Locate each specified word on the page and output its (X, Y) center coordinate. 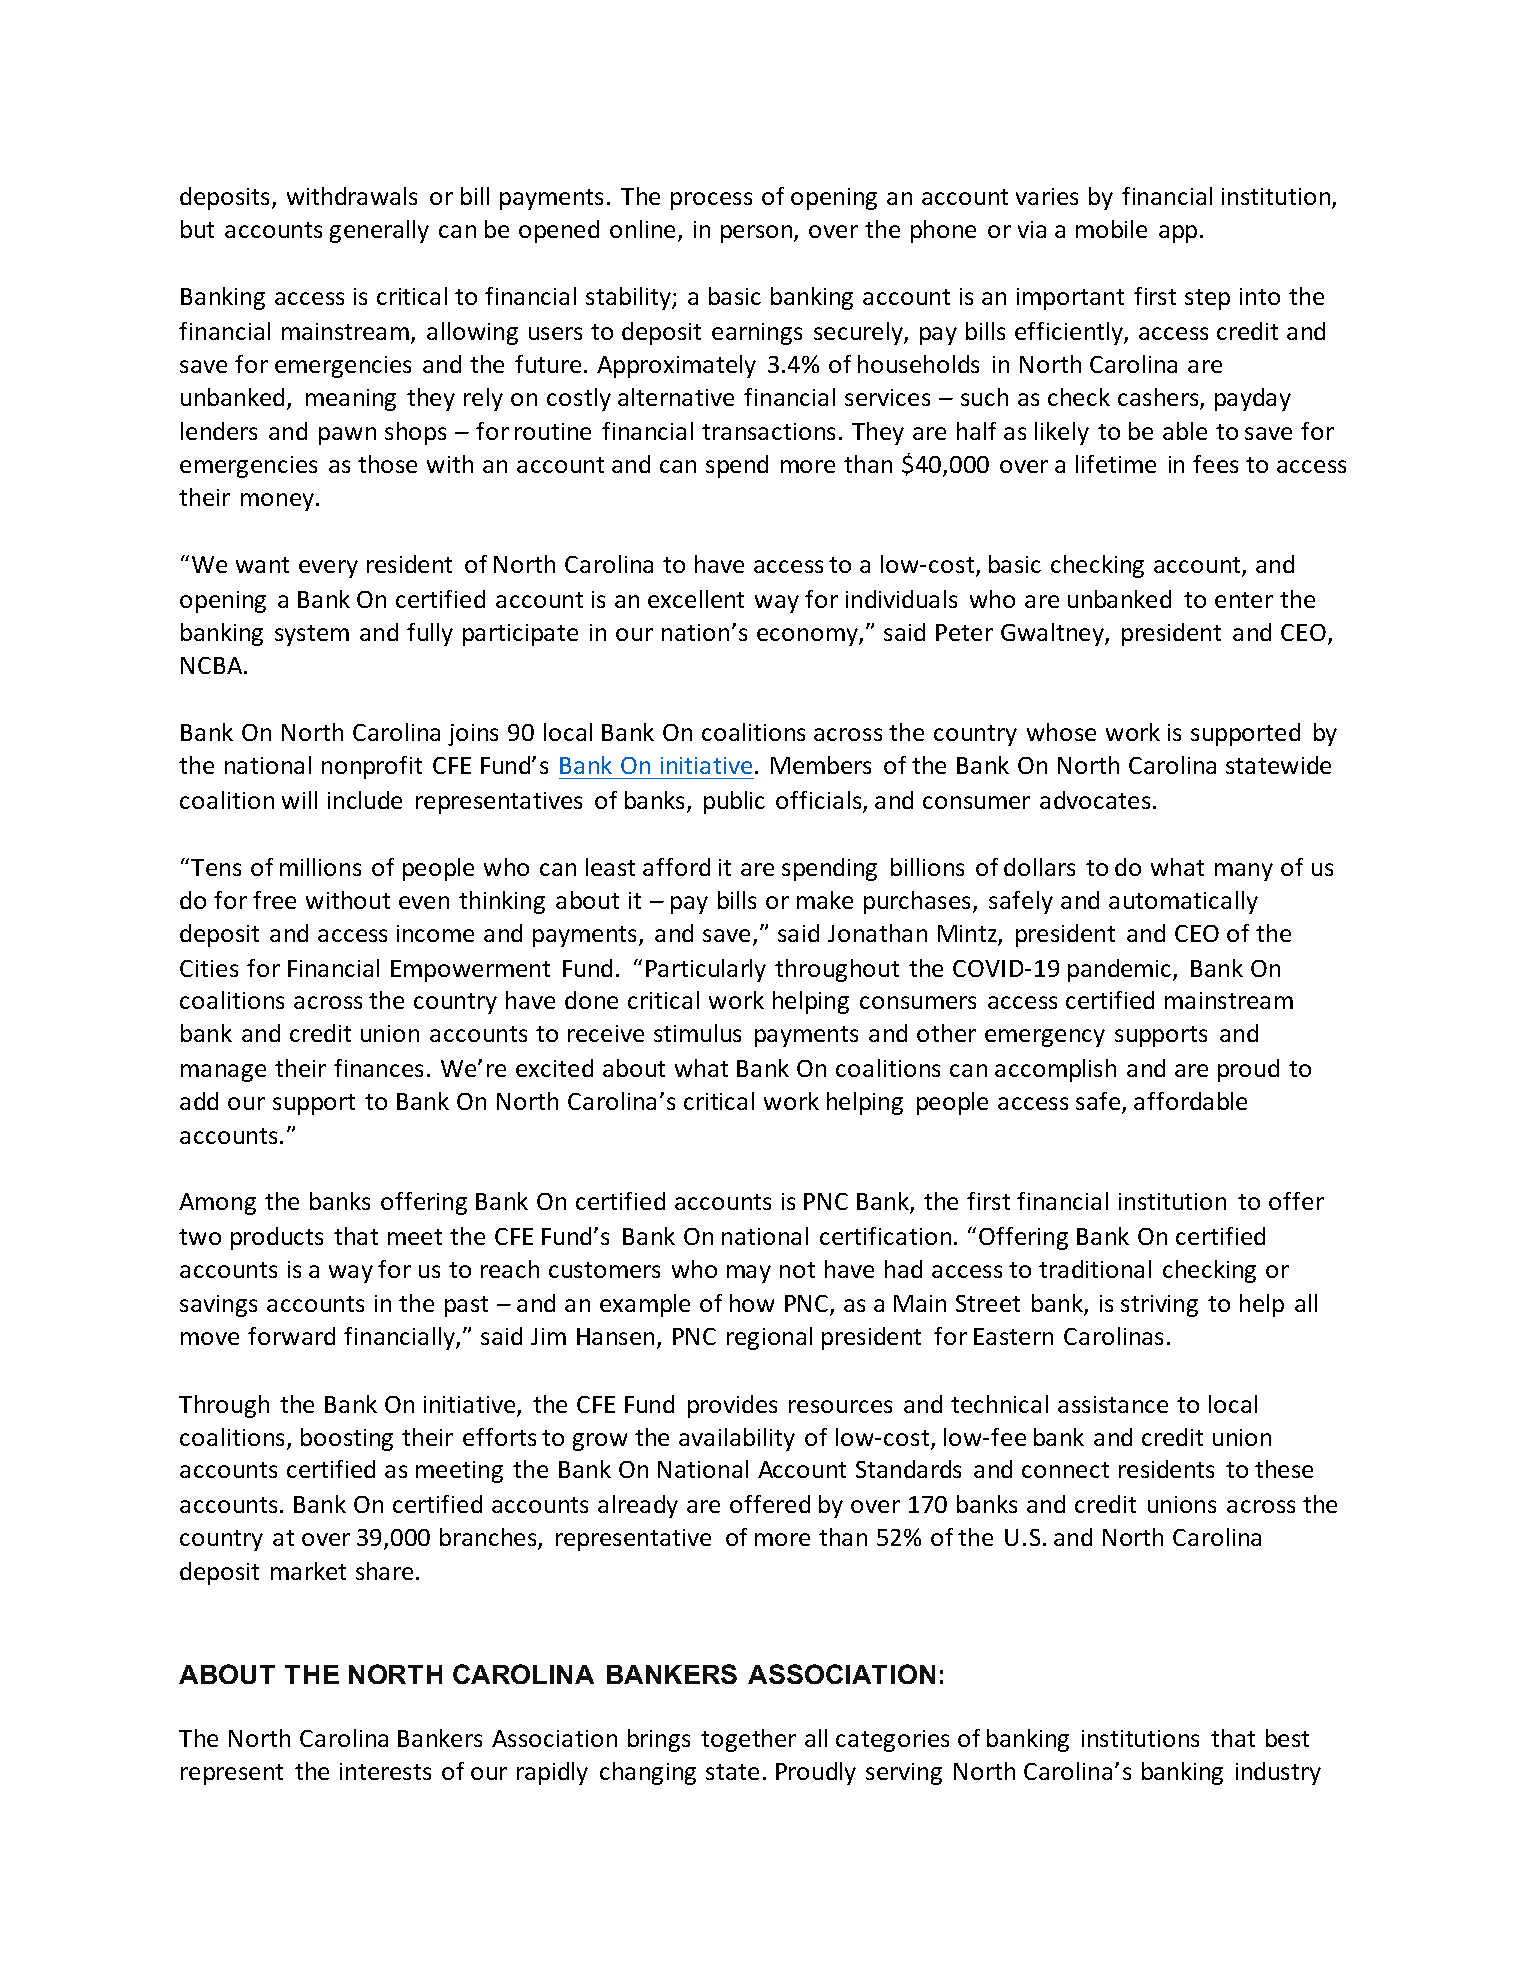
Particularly (706, 970)
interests (385, 1771)
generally (379, 231)
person (758, 234)
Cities (209, 968)
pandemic (1121, 970)
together (748, 1740)
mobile (1111, 229)
